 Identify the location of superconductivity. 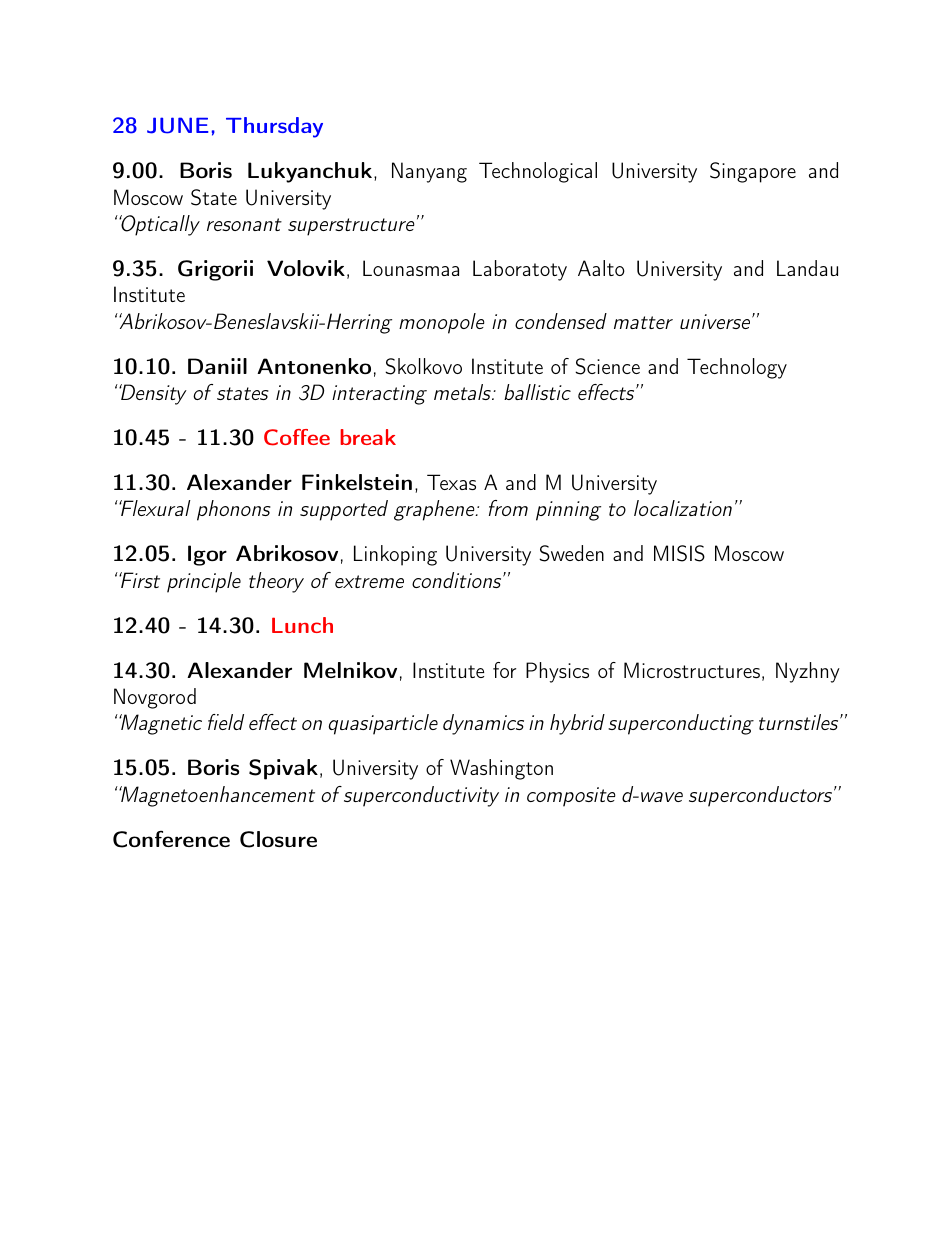
(420, 796).
